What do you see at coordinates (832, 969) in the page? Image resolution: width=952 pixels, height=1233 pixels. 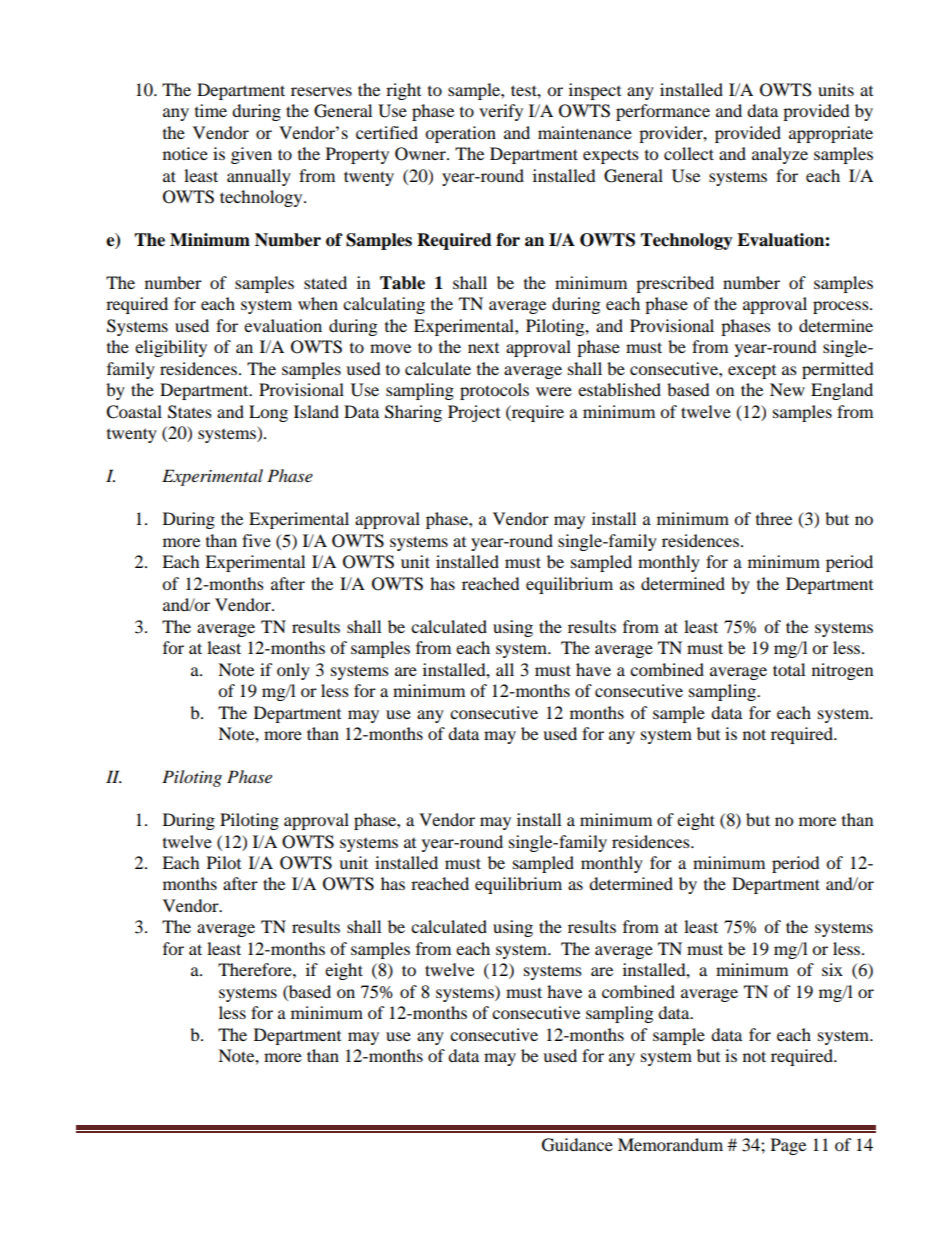 I see `six` at bounding box center [832, 969].
